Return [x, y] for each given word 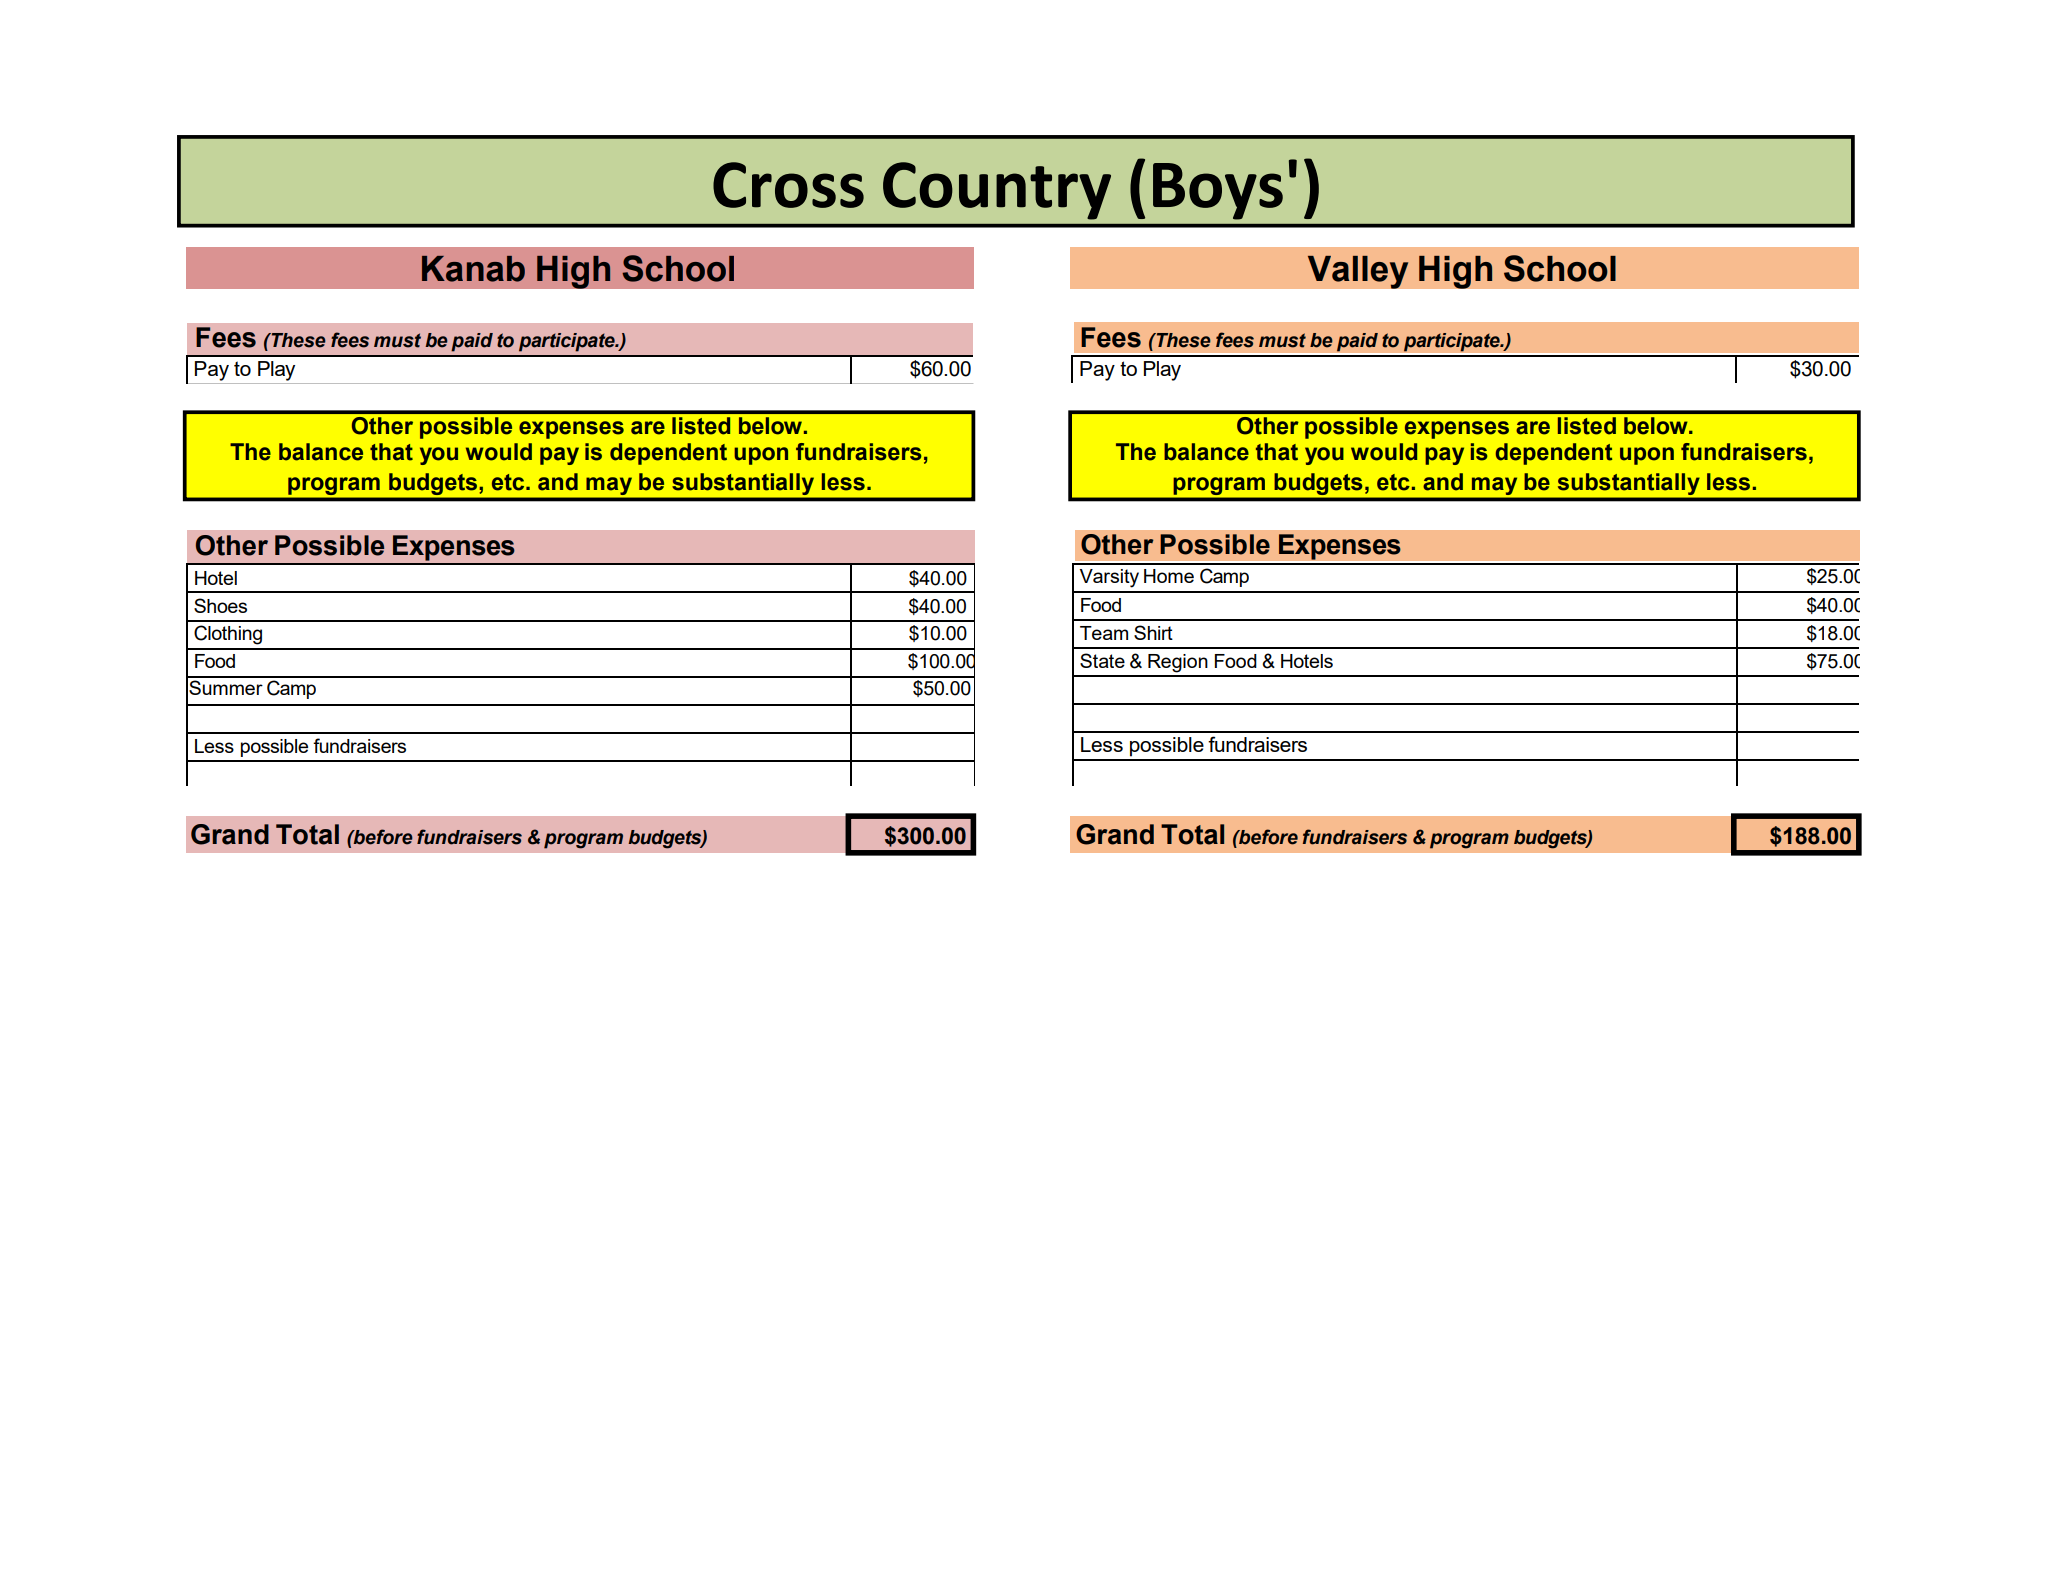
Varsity [1109, 578]
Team [1104, 633]
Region [1178, 663]
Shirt [1153, 632]
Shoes [220, 605]
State [1102, 660]
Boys [1218, 191]
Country [997, 191]
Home [1169, 576]
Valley [1358, 272]
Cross [788, 185]
